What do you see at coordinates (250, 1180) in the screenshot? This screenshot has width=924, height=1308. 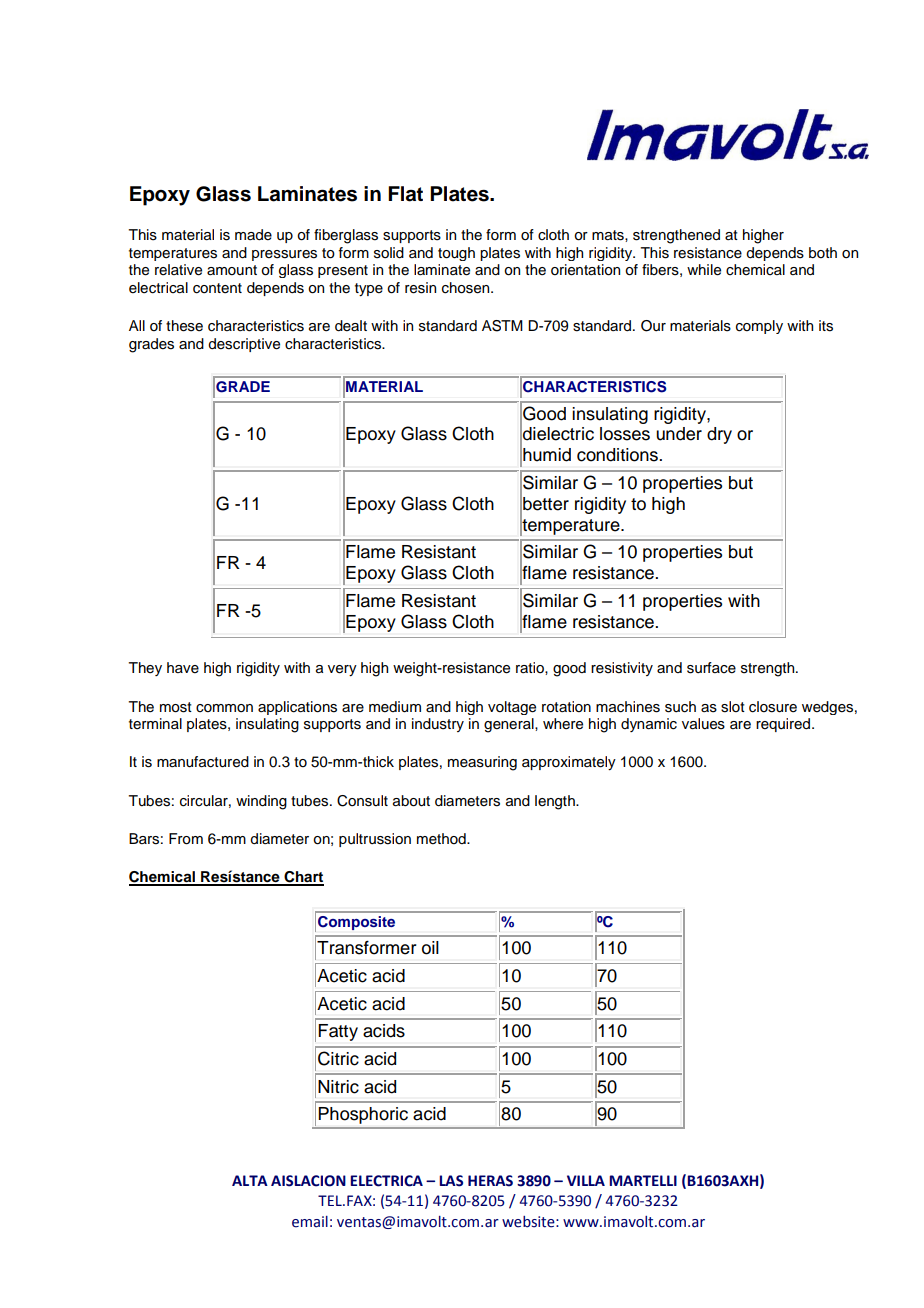 I see `ALTA` at bounding box center [250, 1180].
